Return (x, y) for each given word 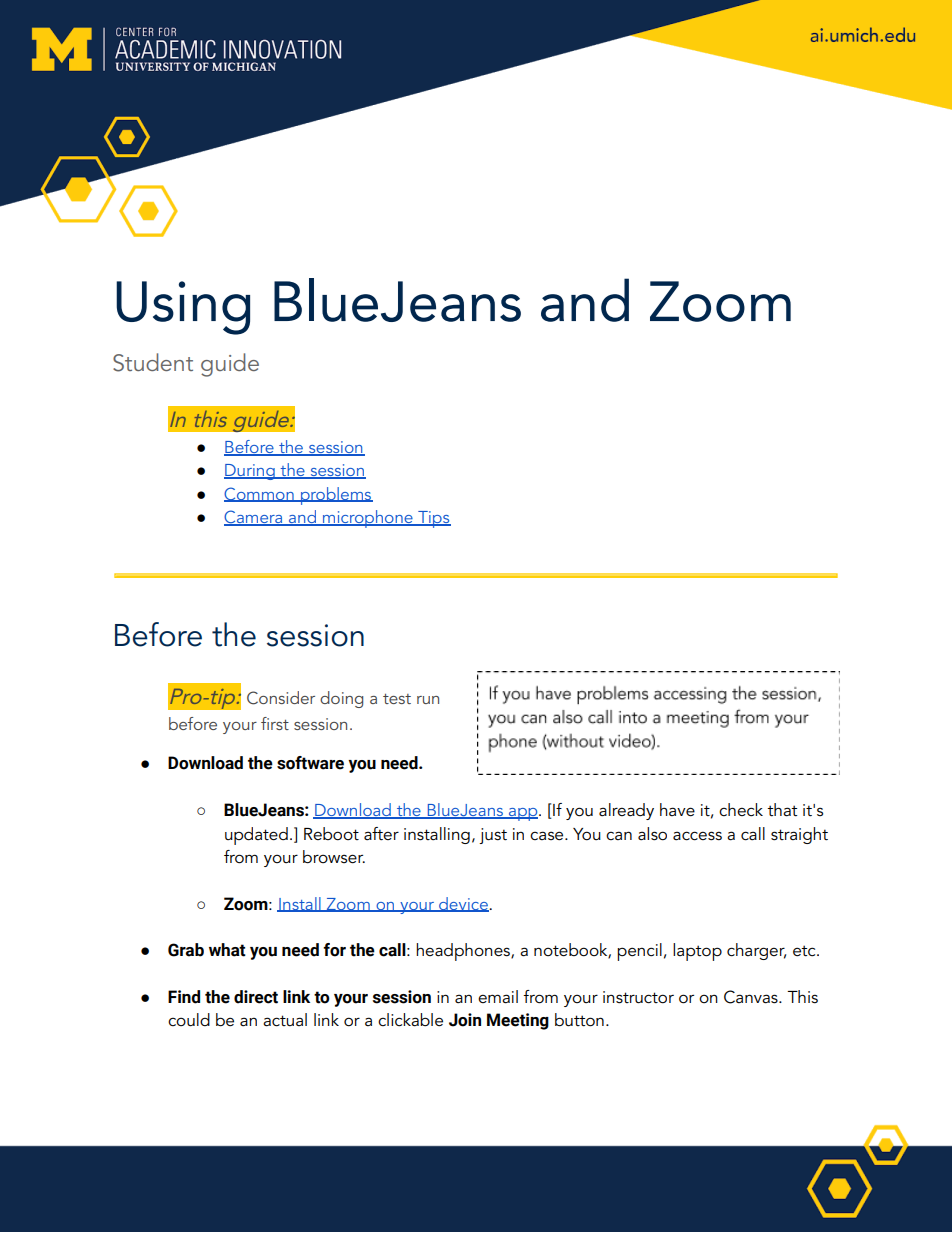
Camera (254, 518)
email (498, 997)
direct (256, 997)
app (523, 814)
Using (183, 308)
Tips (433, 519)
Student (153, 362)
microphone (368, 519)
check (741, 810)
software (310, 763)
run (428, 700)
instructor (638, 997)
